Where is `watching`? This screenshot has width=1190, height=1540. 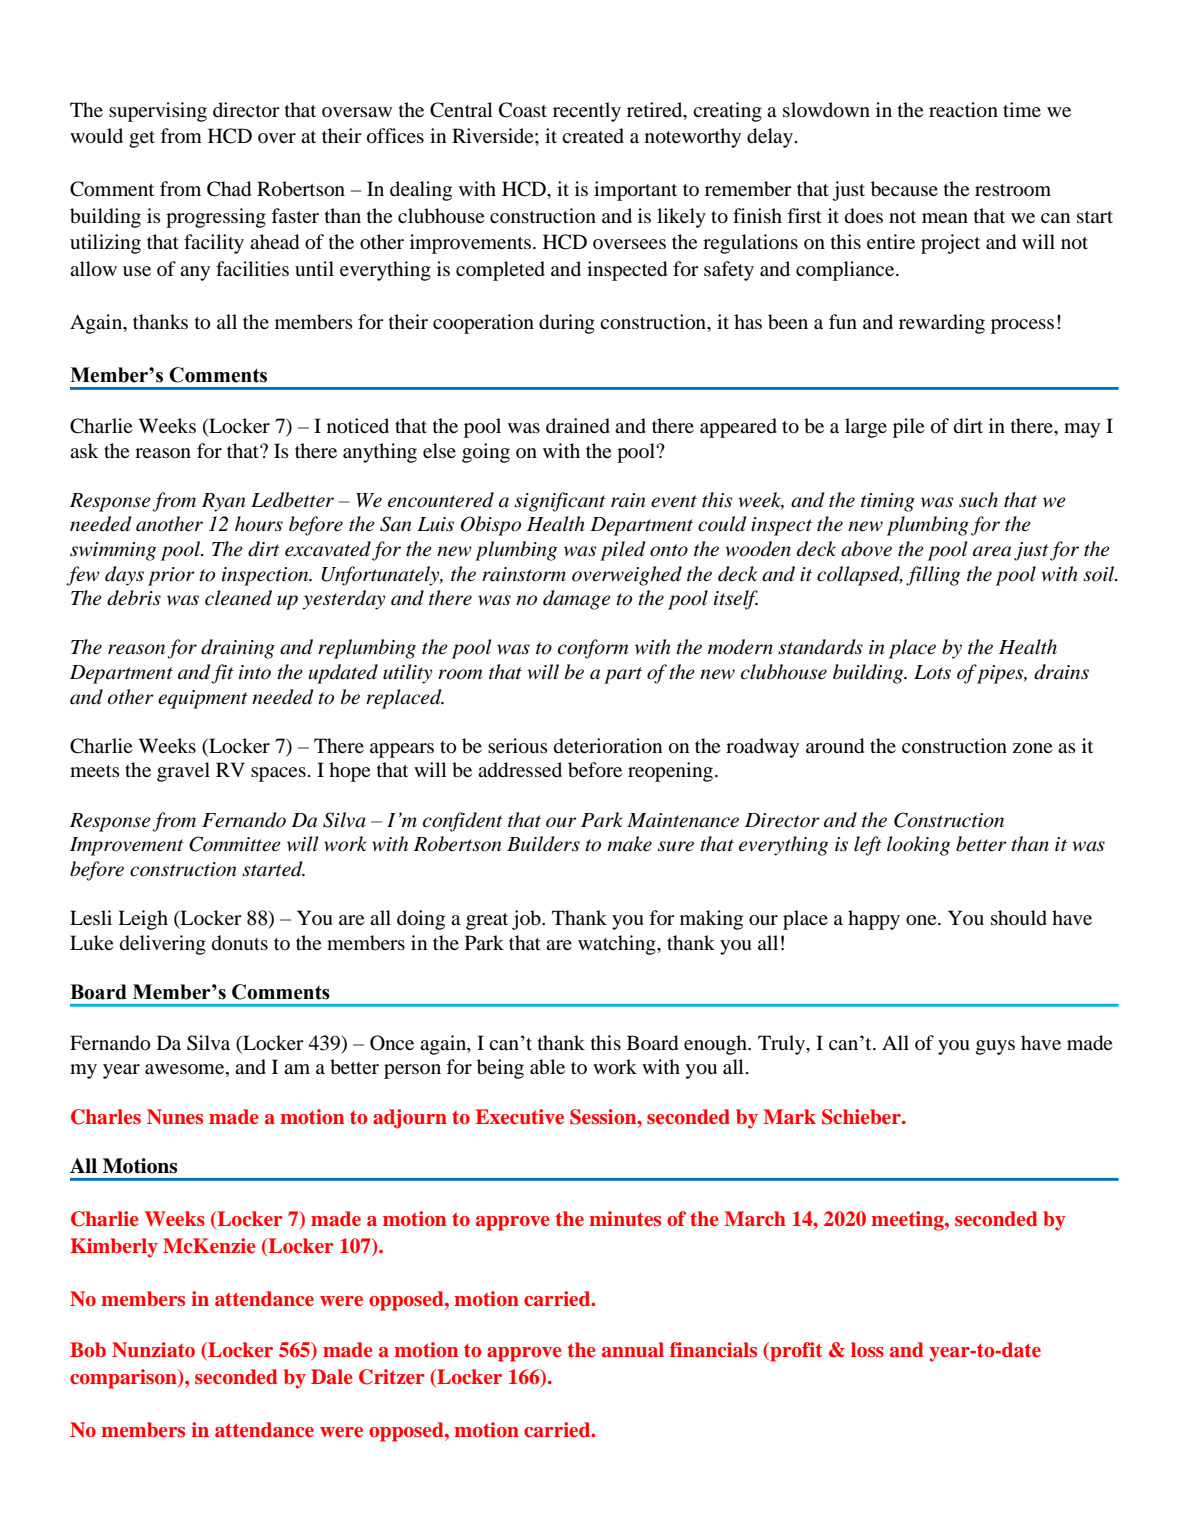
watching is located at coordinates (618, 945).
